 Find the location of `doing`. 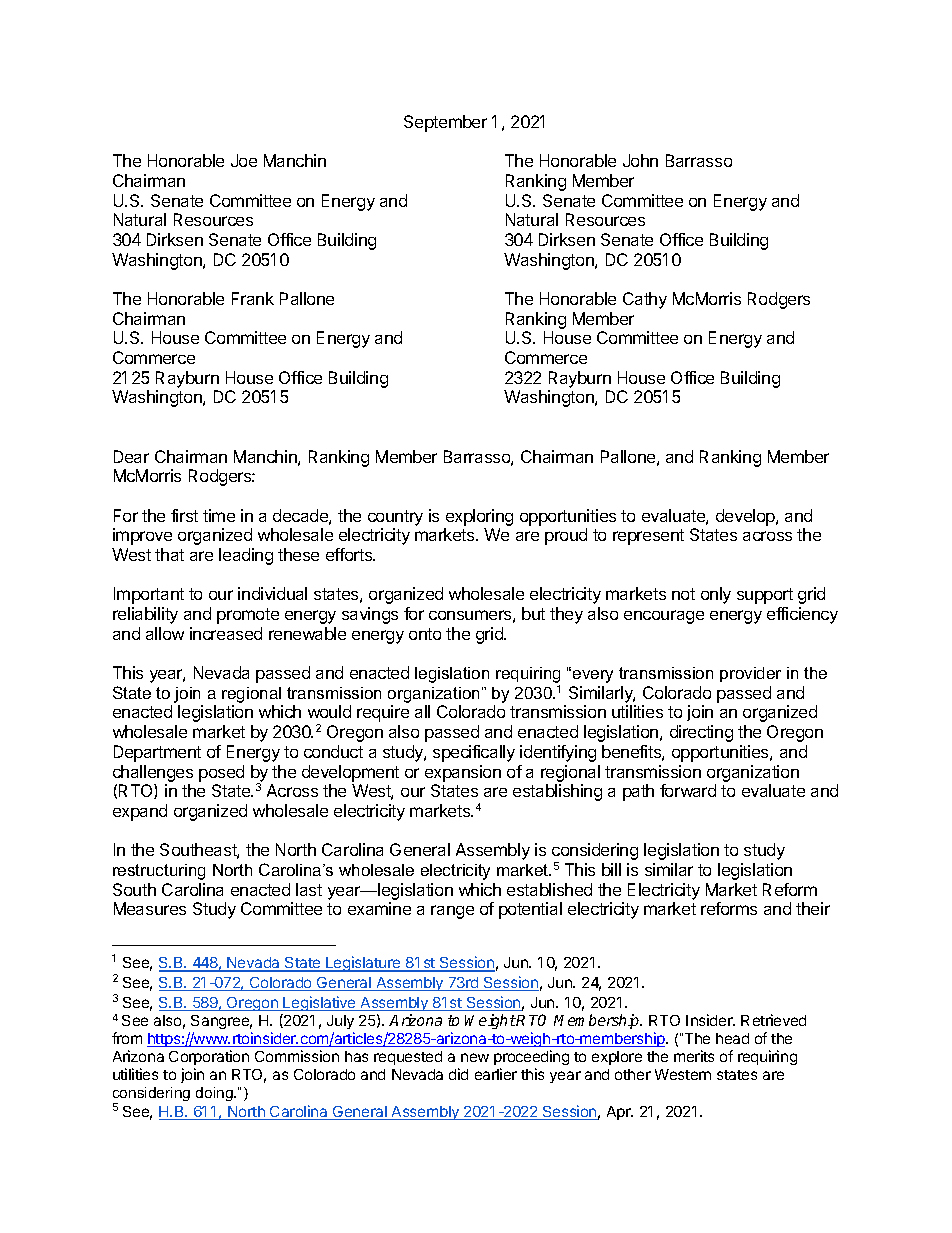

doing is located at coordinates (215, 1094).
